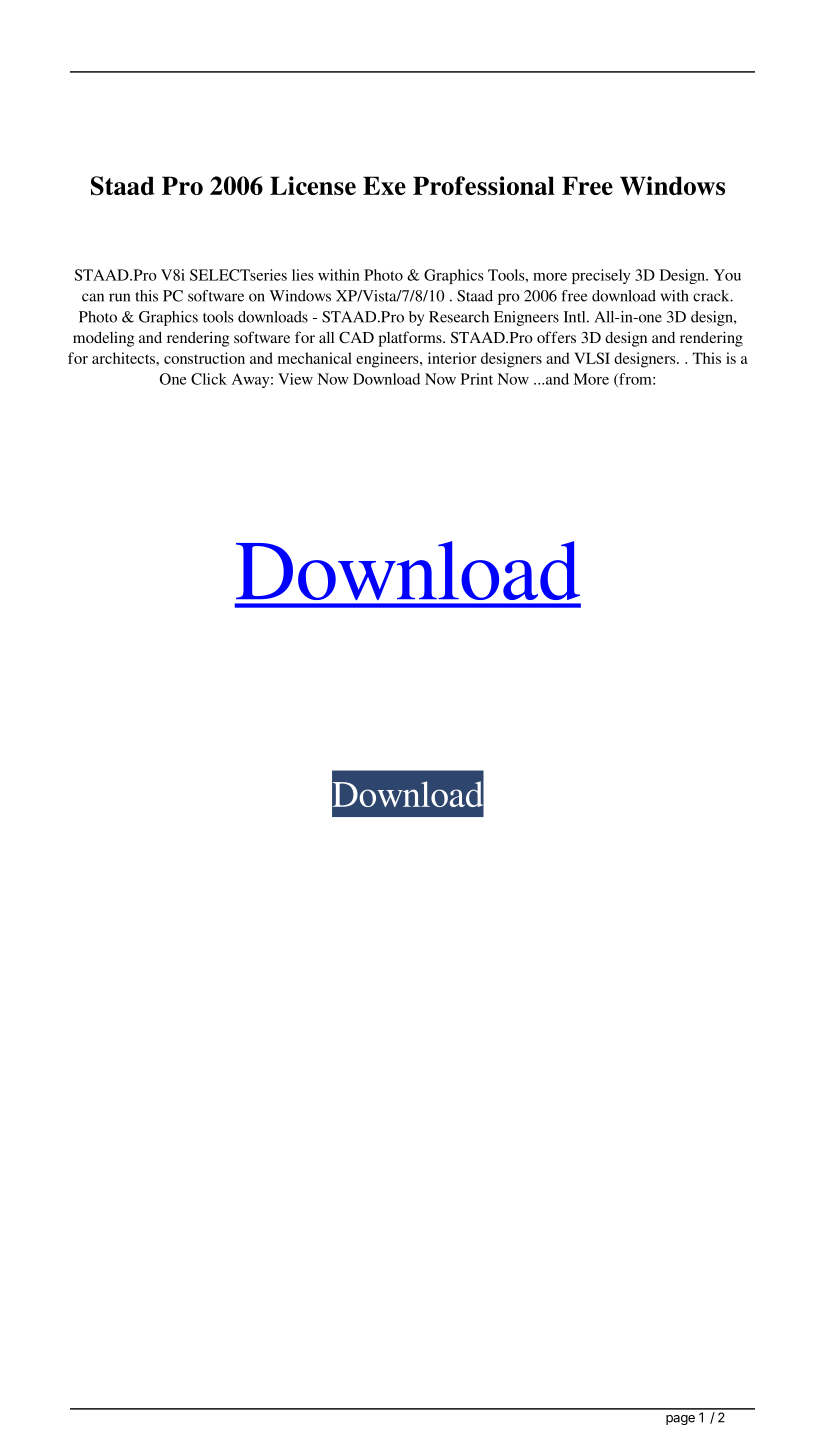 The height and width of the screenshot is (1456, 825). I want to click on Exe, so click(384, 185).
